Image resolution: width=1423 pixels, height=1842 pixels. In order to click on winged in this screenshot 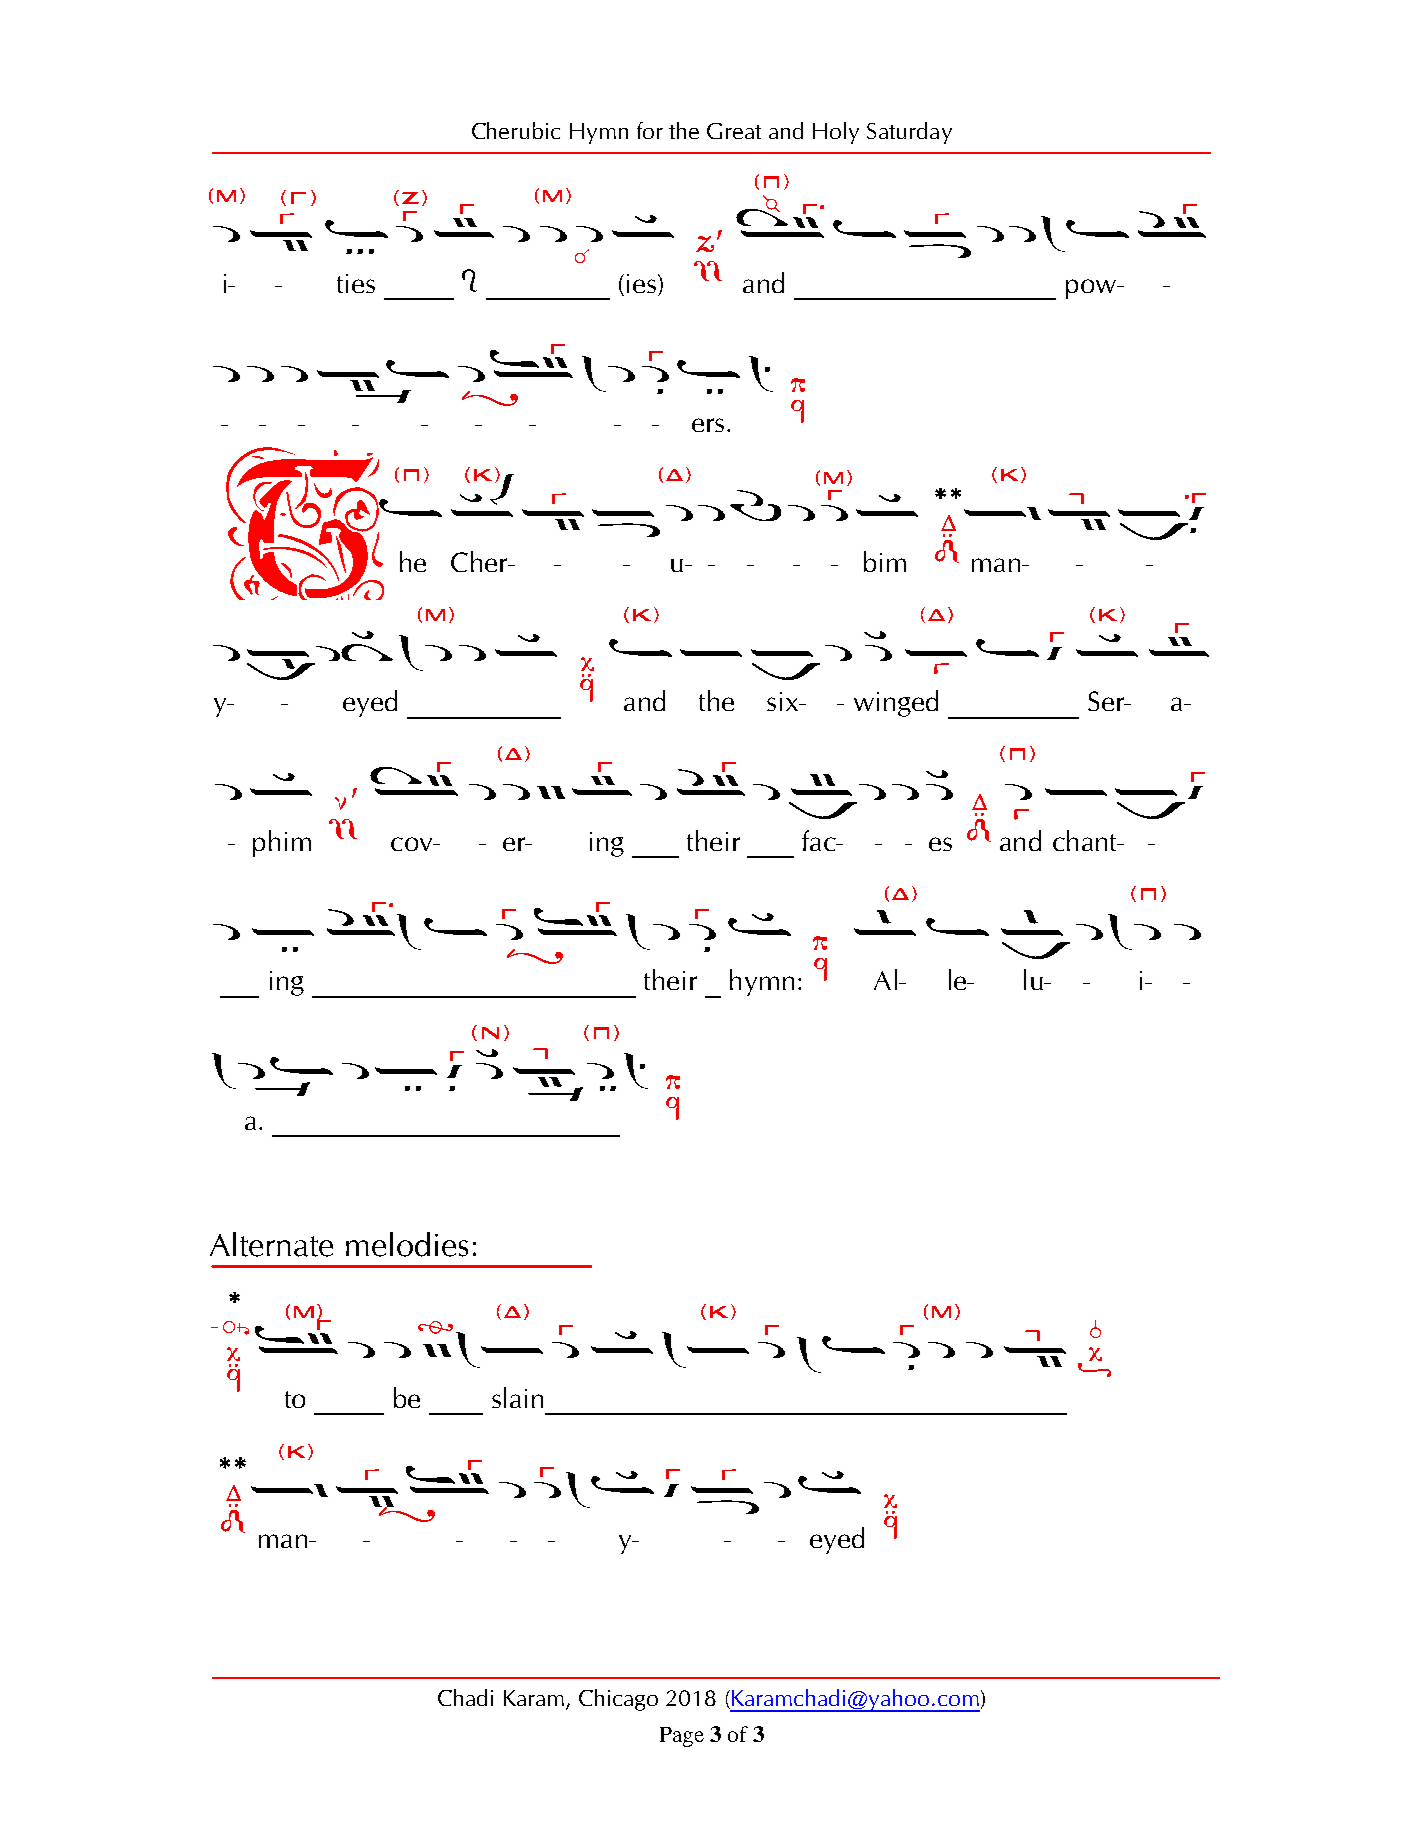, I will do `click(896, 703)`.
